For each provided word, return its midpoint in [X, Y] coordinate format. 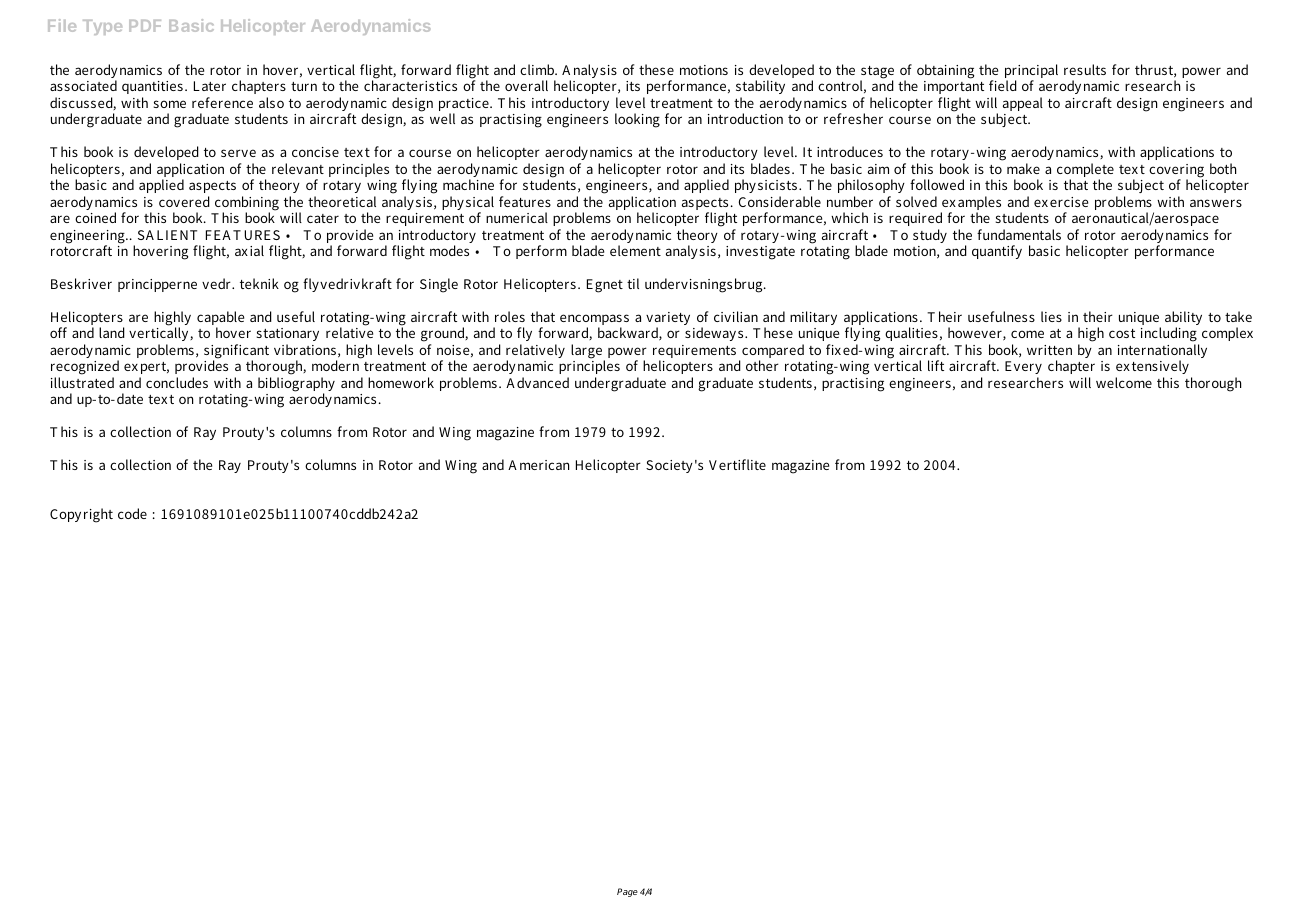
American [538, 465]
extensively [1154, 369]
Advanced [537, 382]
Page [627, 892]
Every [1023, 369]
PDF [145, 26]
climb [538, 69]
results [1085, 69]
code [132, 513]
